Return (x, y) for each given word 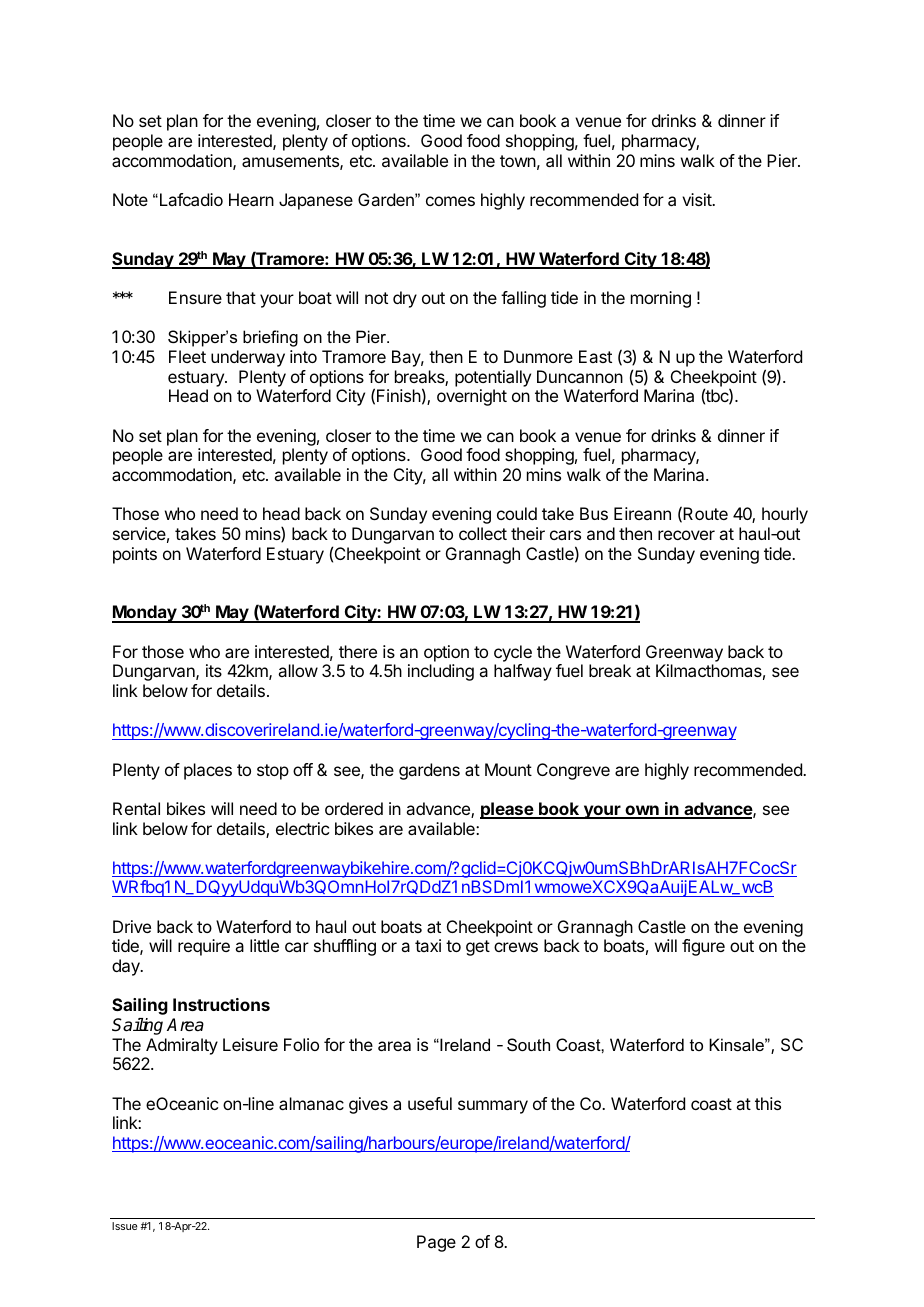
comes (450, 201)
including (441, 672)
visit (698, 199)
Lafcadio (190, 199)
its (214, 670)
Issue (124, 1226)
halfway (523, 672)
